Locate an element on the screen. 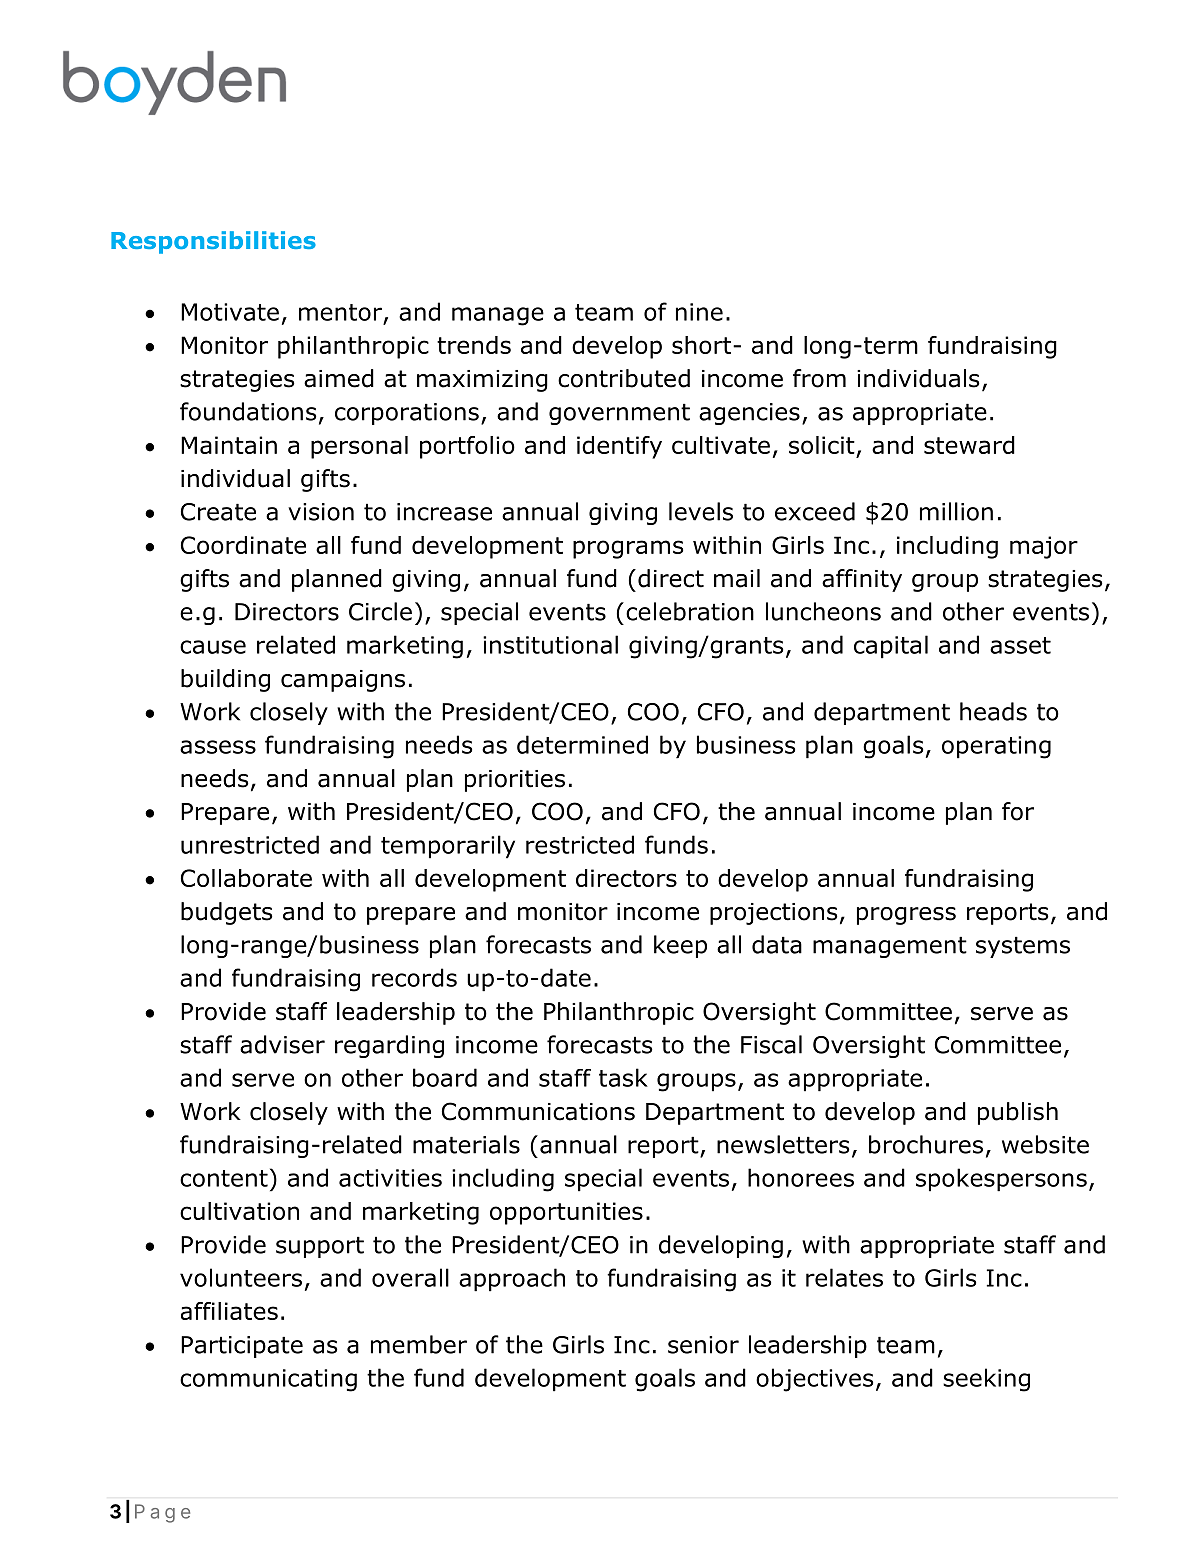  communicating is located at coordinates (268, 1380).
